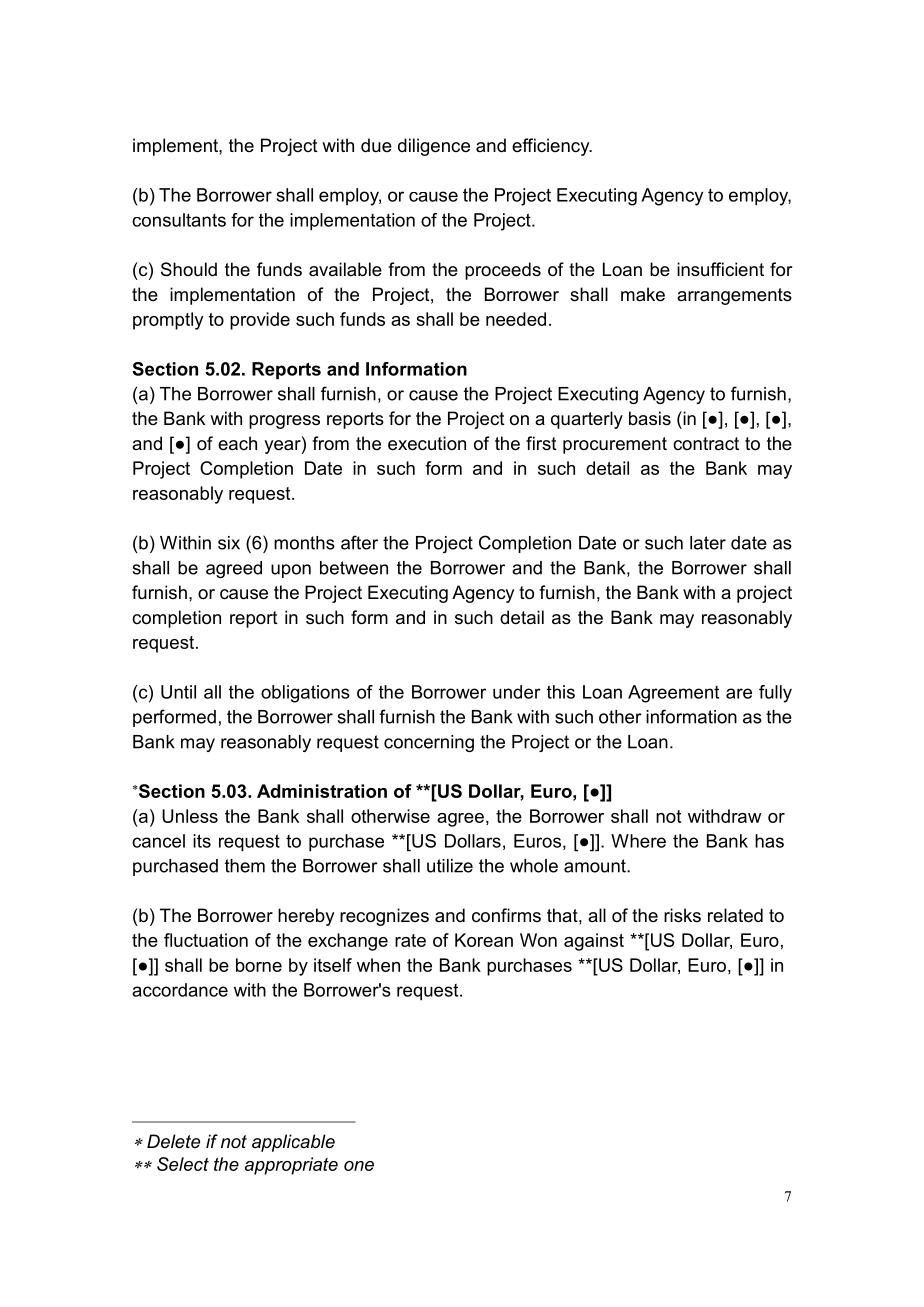 This screenshot has height=1307, width=924. I want to click on execution, so click(427, 443).
